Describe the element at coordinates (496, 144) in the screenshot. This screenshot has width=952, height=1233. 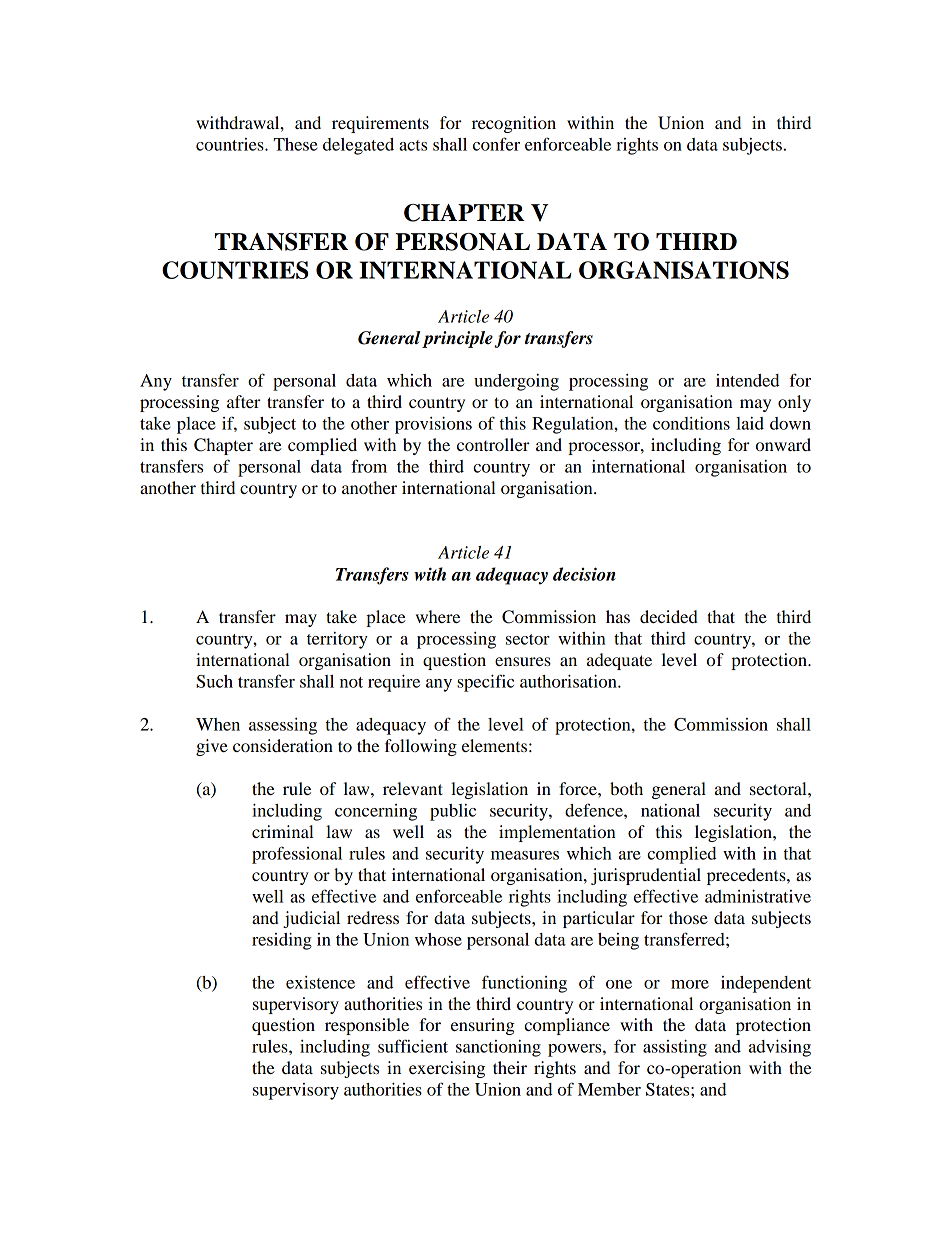
I see `confer` at that location.
